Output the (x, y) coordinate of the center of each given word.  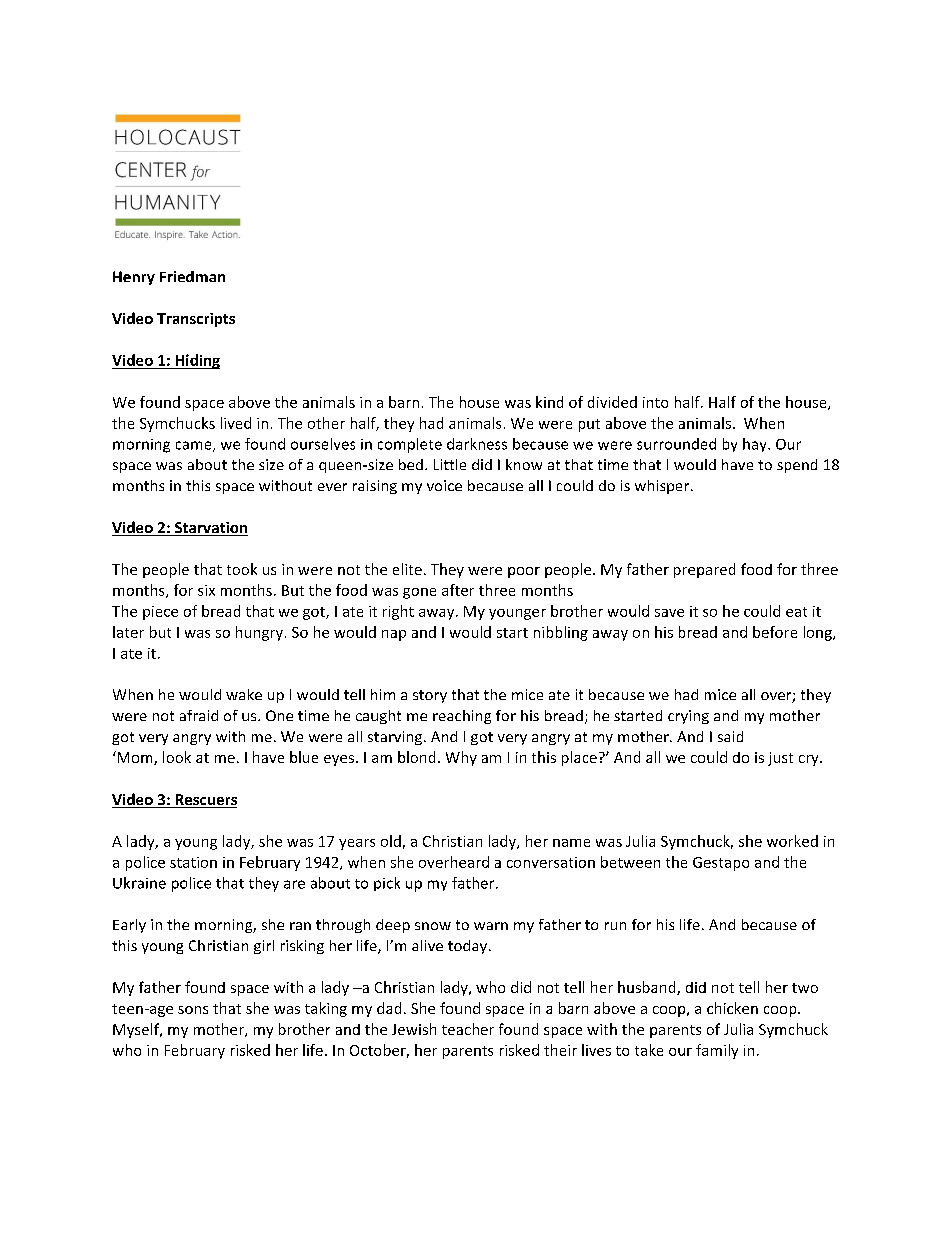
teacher (468, 1029)
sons (193, 1010)
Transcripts (196, 320)
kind (549, 402)
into (655, 402)
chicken (732, 1008)
